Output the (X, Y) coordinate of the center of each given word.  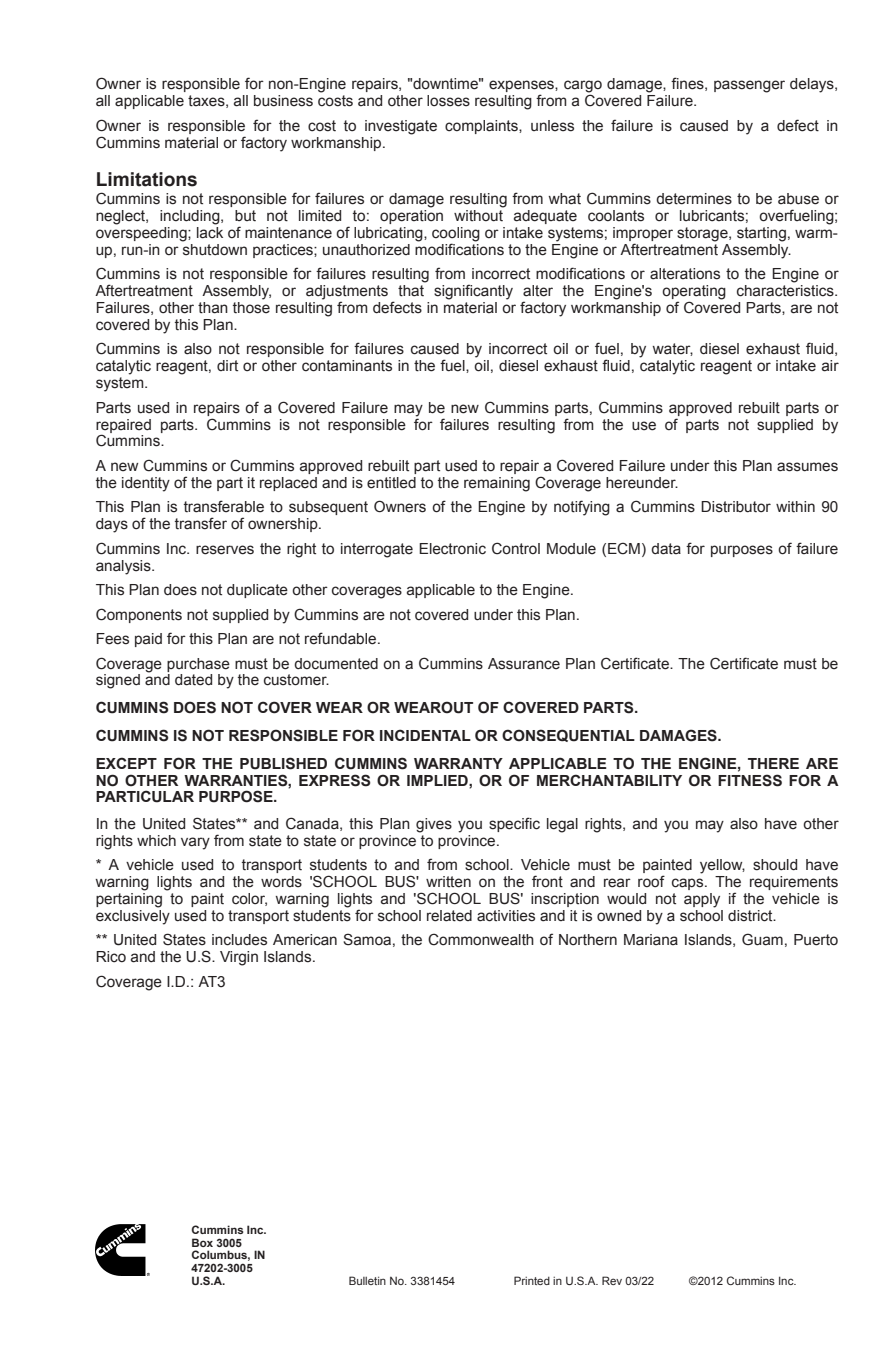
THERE (773, 763)
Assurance (524, 664)
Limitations (147, 179)
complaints (482, 127)
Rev (612, 1280)
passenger (749, 86)
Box (202, 1242)
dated (193, 680)
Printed (532, 1280)
